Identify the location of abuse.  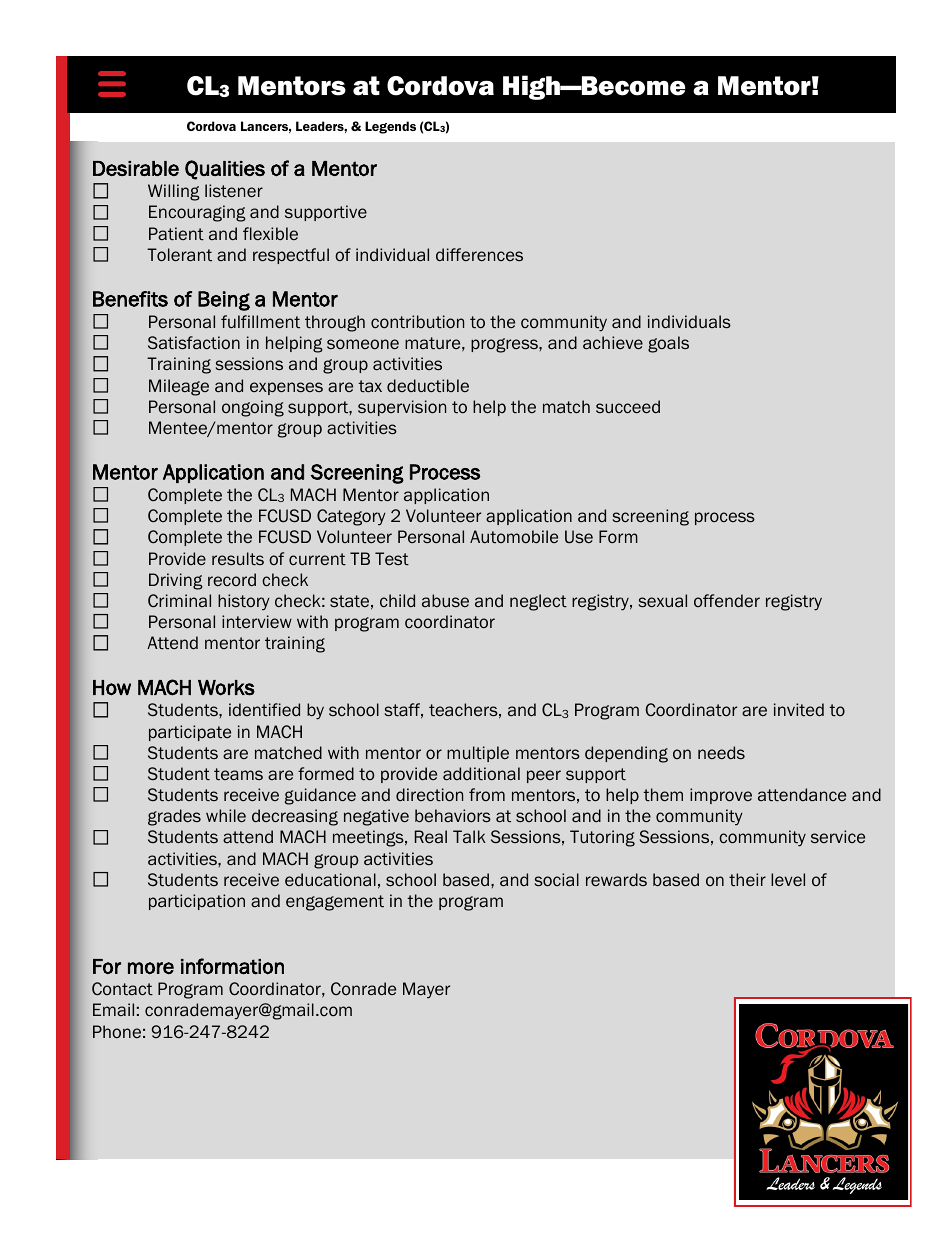
(445, 600).
